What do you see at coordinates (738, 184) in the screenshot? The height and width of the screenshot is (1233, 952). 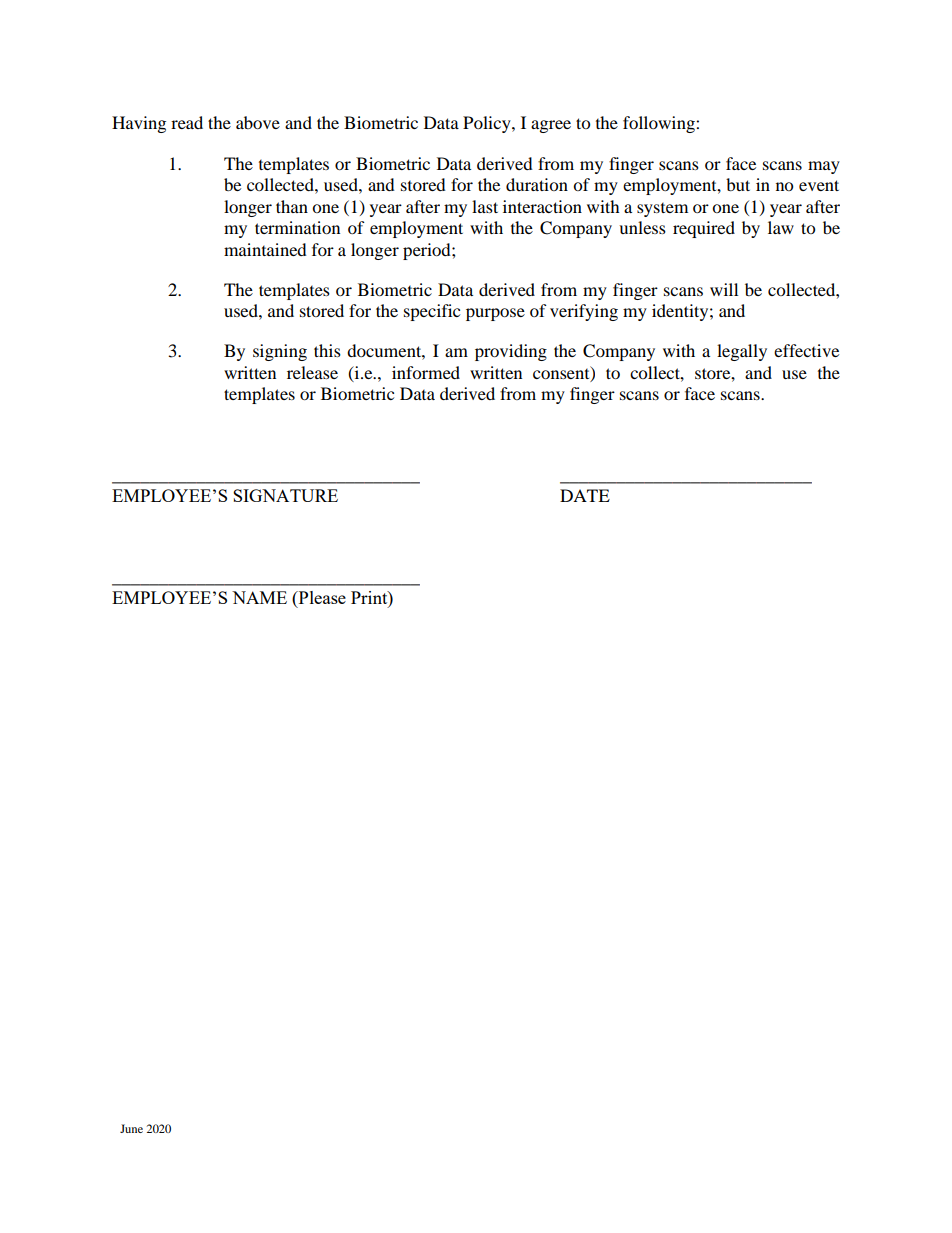 I see `but` at bounding box center [738, 184].
